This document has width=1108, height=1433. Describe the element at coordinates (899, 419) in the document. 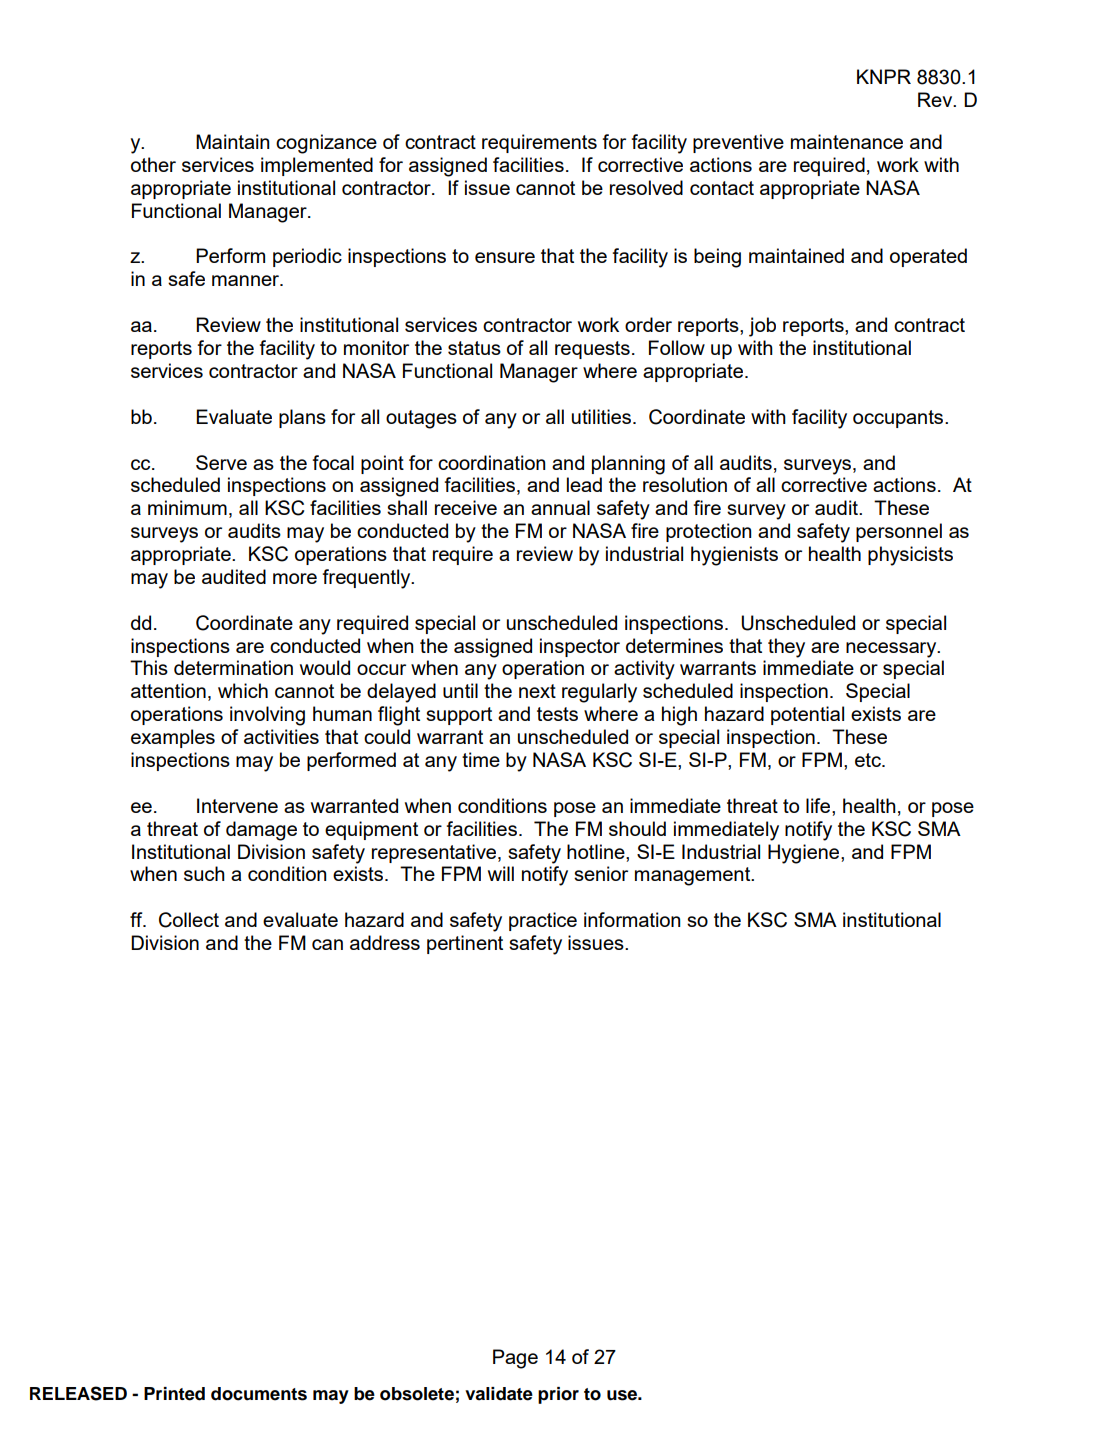

I see `occupants` at that location.
